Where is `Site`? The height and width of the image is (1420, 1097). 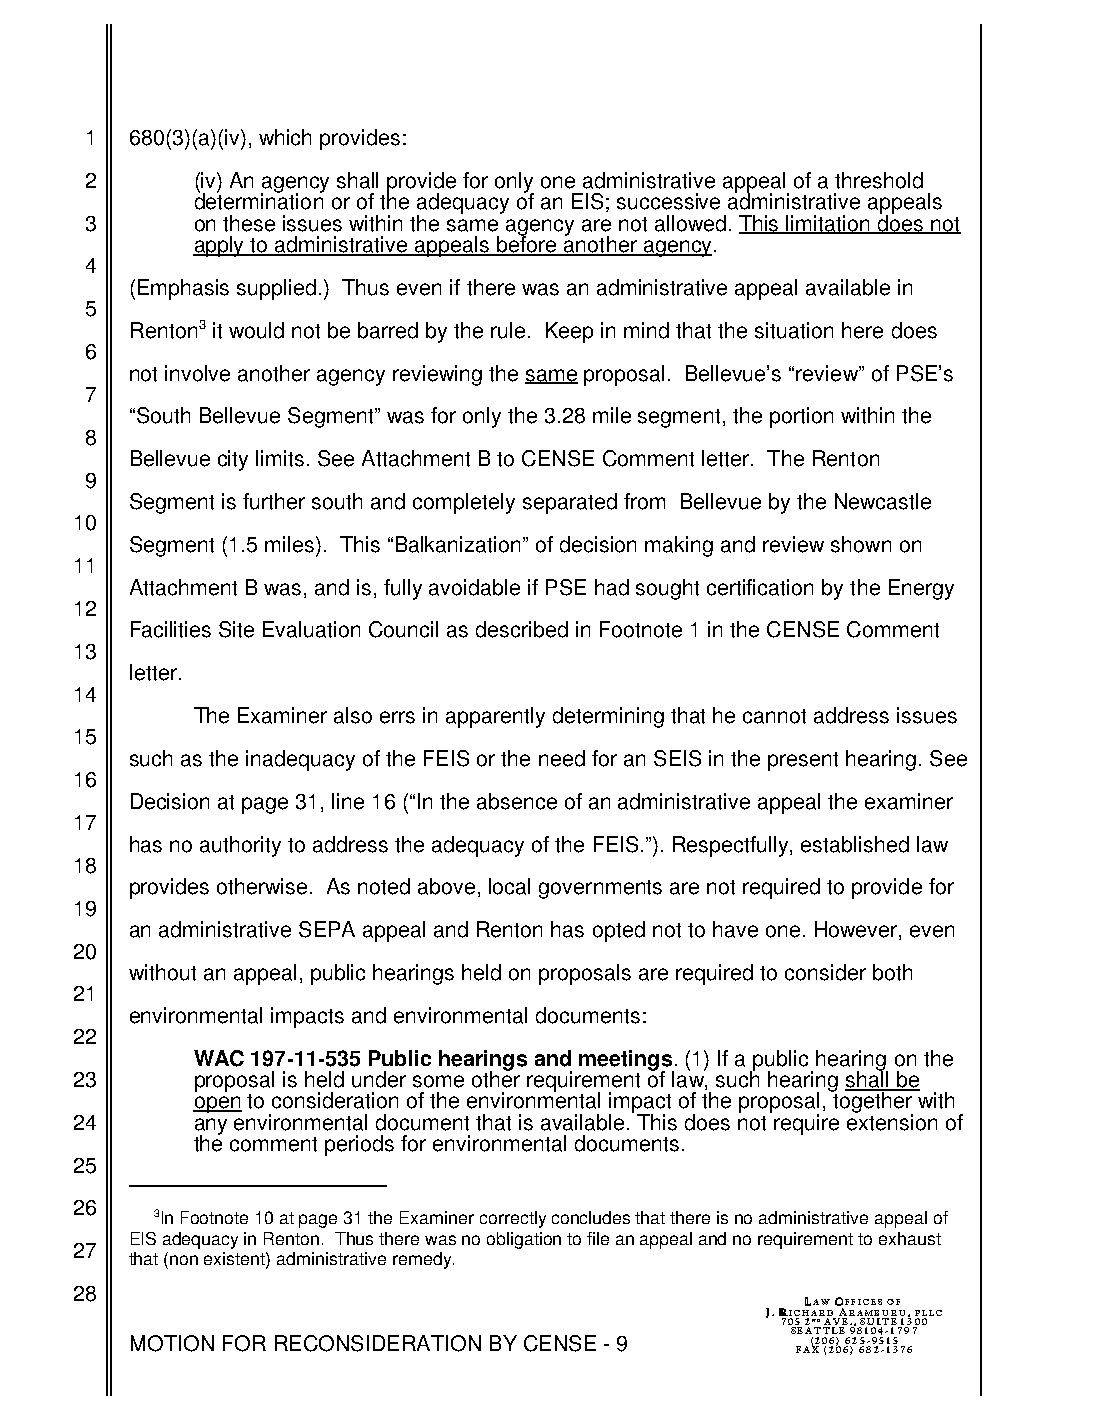 Site is located at coordinates (236, 629).
